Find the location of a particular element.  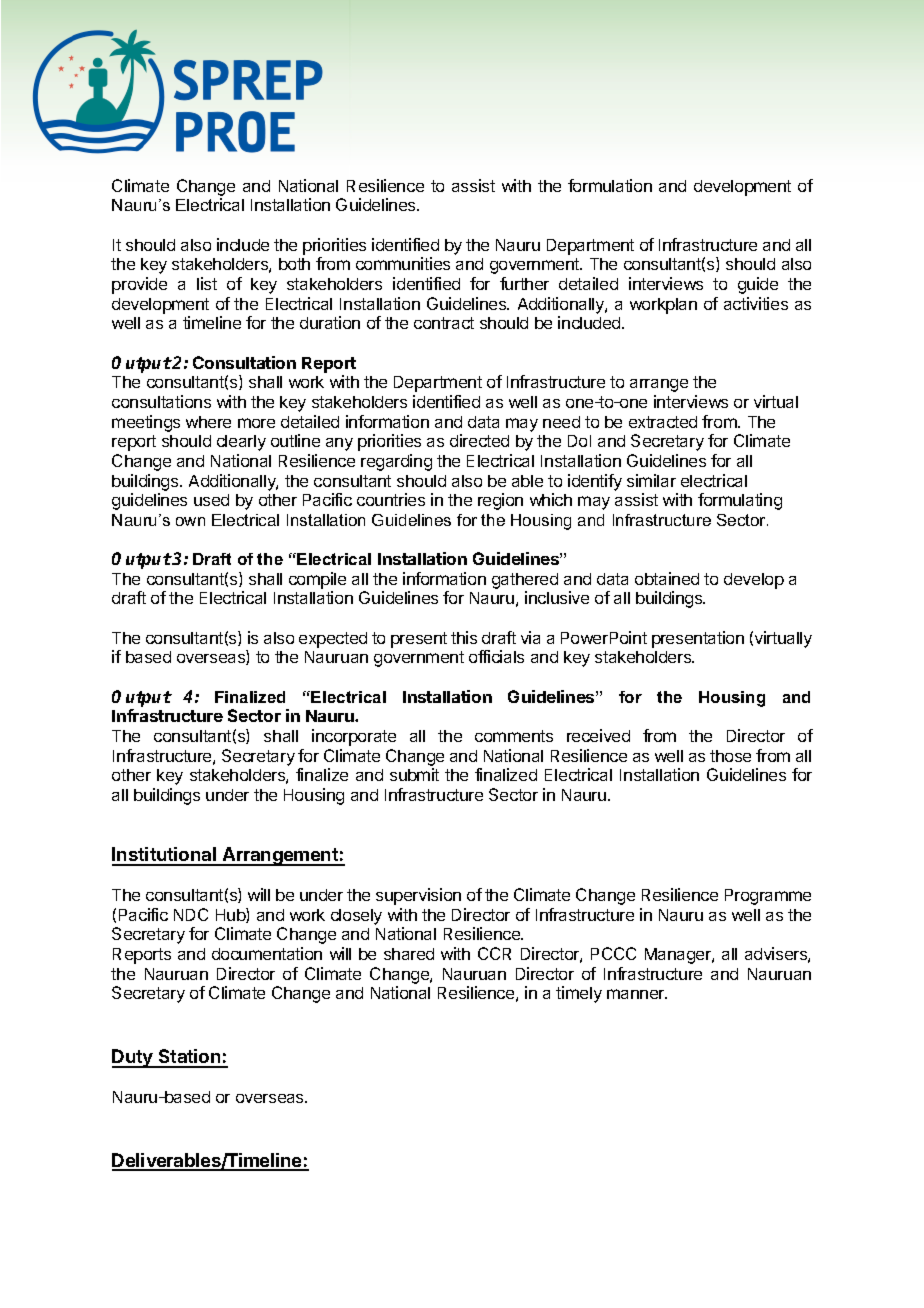

obtained is located at coordinates (667, 578).
